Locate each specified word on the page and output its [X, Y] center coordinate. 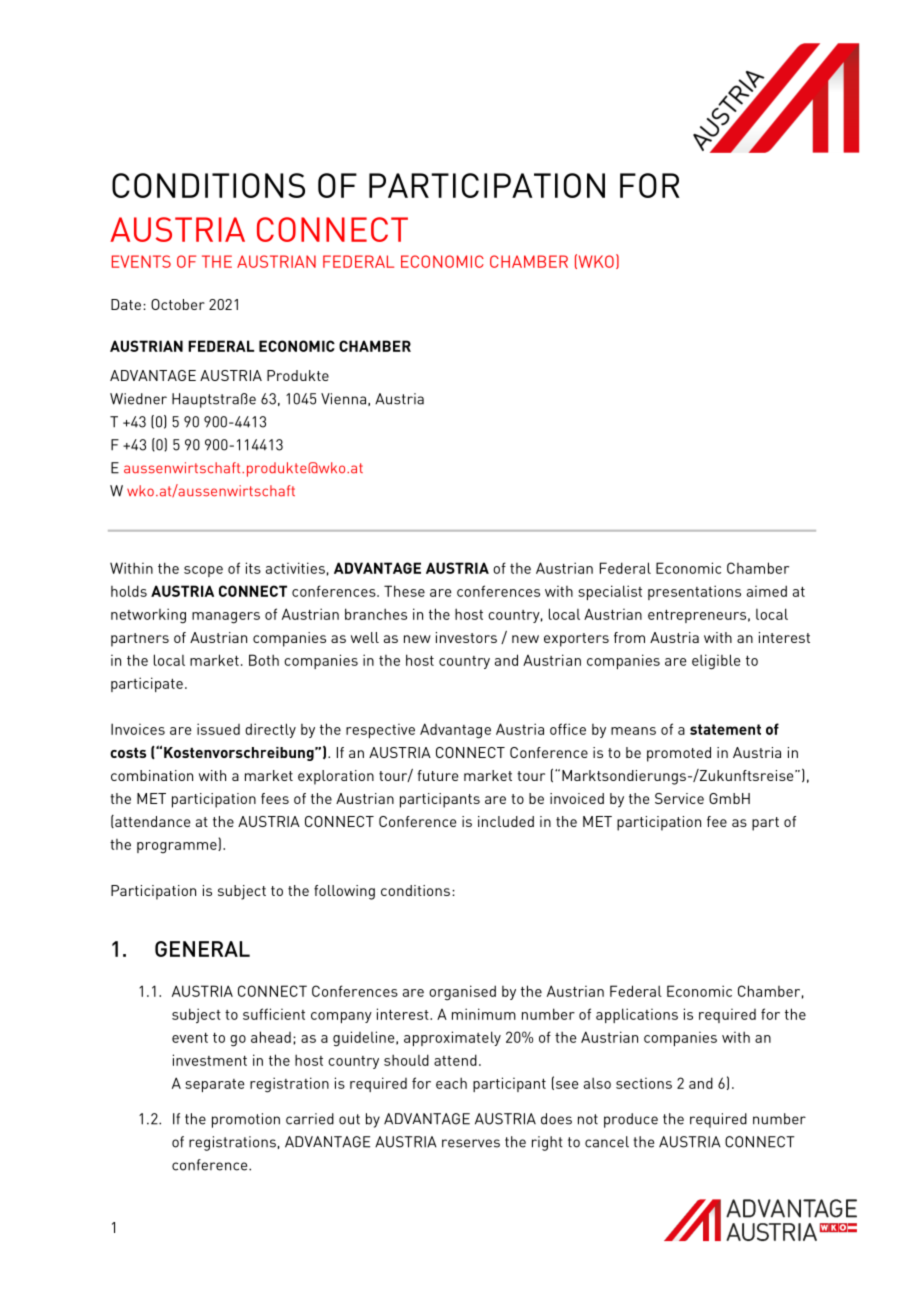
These [404, 591]
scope [203, 571]
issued [218, 729]
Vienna [343, 399]
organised [462, 993]
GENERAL [202, 949]
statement [725, 729]
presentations [694, 592]
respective [380, 731]
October [178, 304]
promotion [246, 1120]
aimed [767, 591]
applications [637, 1015]
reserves [471, 1143]
